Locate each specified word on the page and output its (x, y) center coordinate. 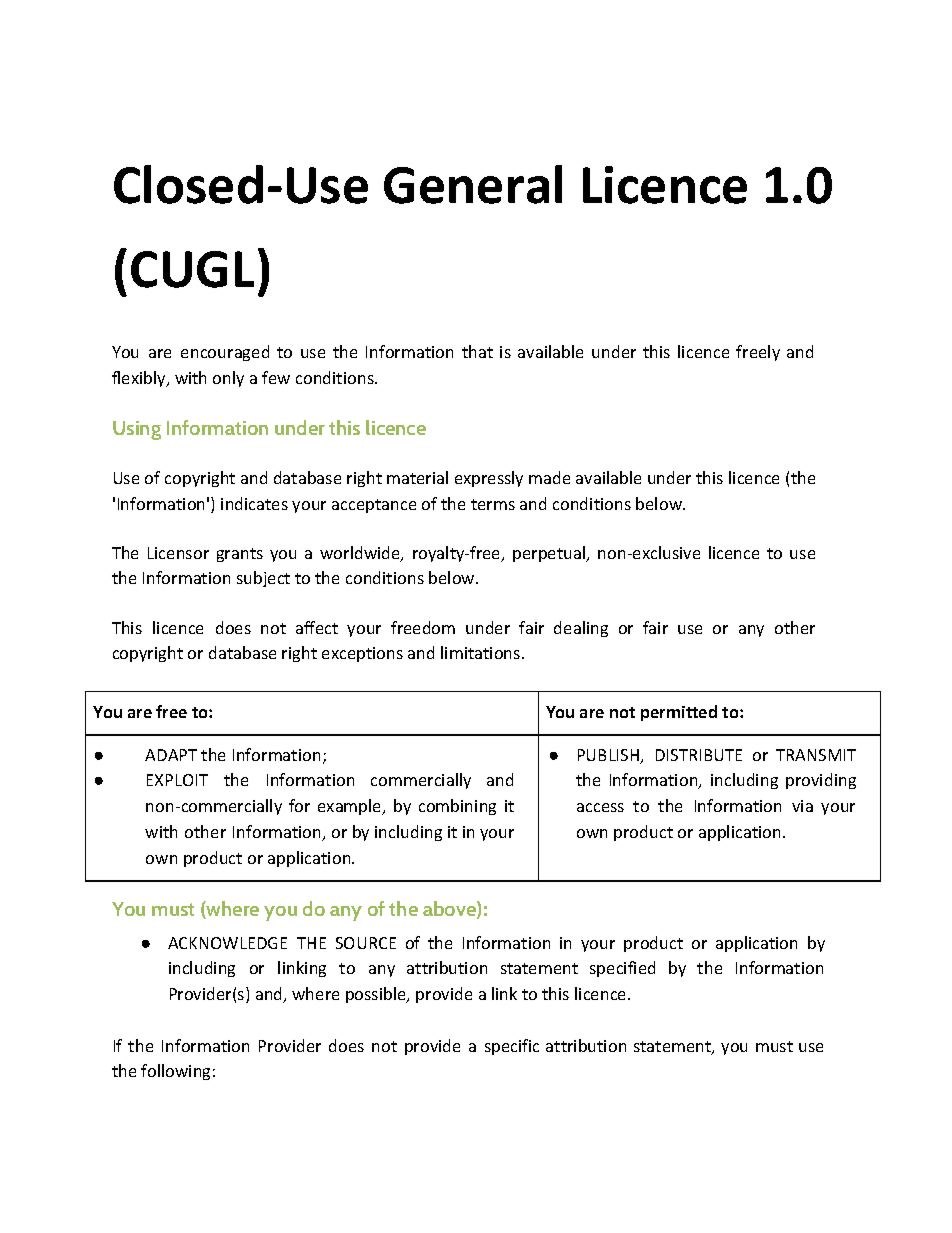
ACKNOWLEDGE (227, 943)
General (473, 184)
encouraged (225, 353)
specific (512, 1047)
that (477, 351)
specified (622, 969)
